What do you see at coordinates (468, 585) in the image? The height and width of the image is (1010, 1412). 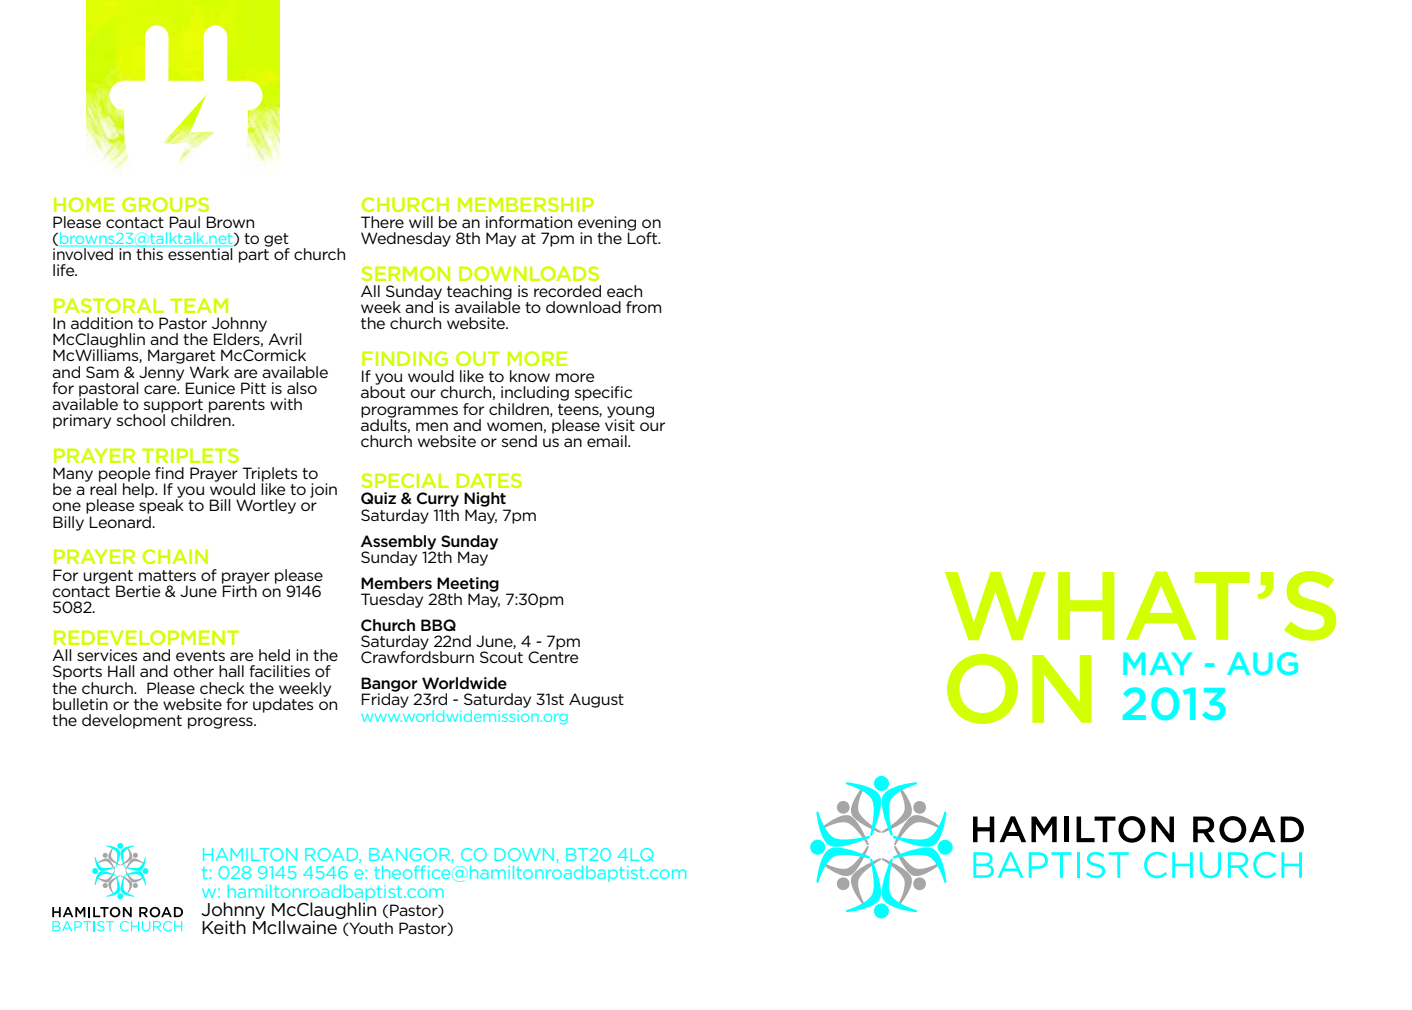 I see `Meeting` at bounding box center [468, 585].
